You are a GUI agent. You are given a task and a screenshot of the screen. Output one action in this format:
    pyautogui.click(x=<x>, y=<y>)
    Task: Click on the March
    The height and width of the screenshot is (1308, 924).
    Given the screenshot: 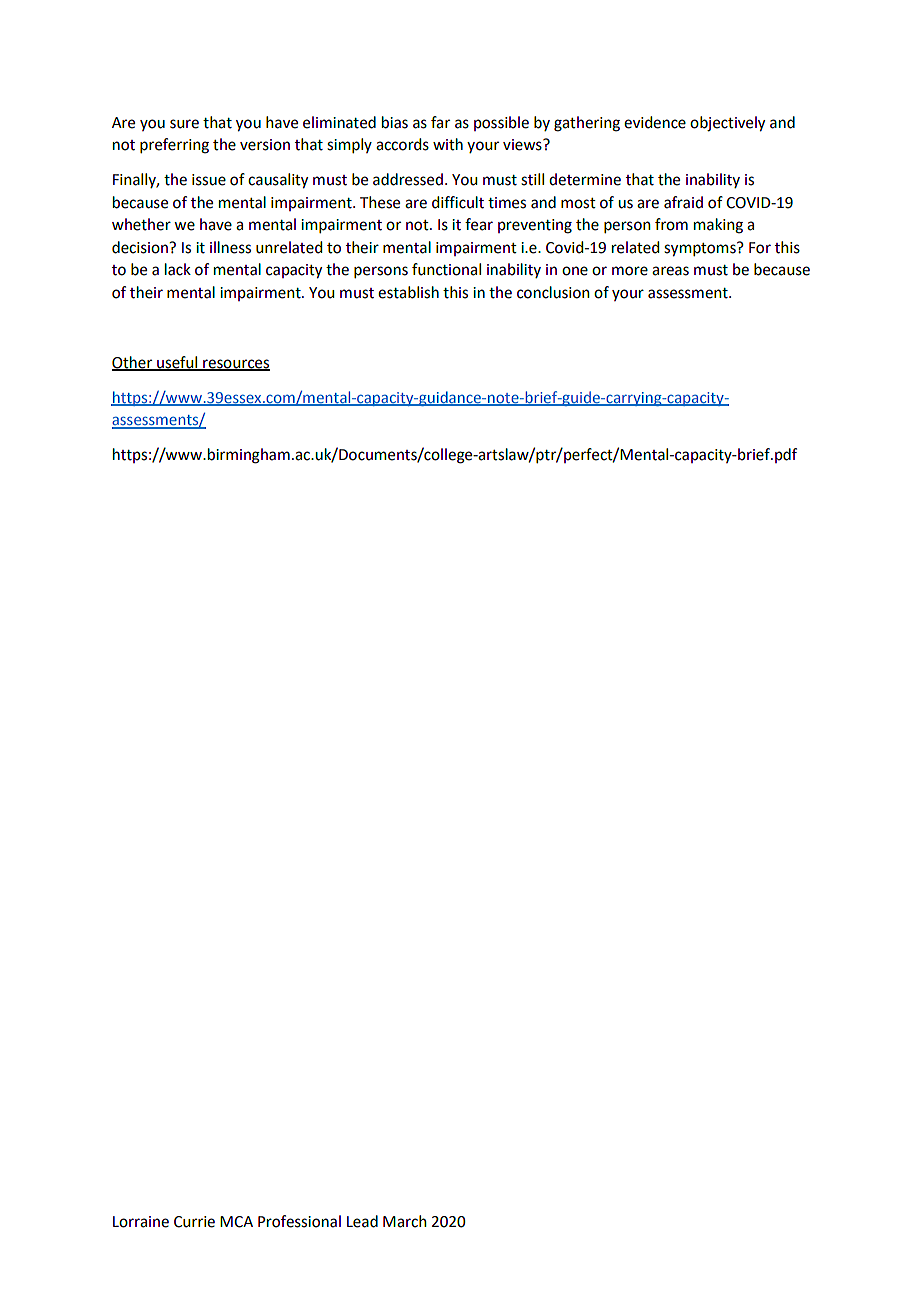 What is the action you would take?
    pyautogui.click(x=405, y=1221)
